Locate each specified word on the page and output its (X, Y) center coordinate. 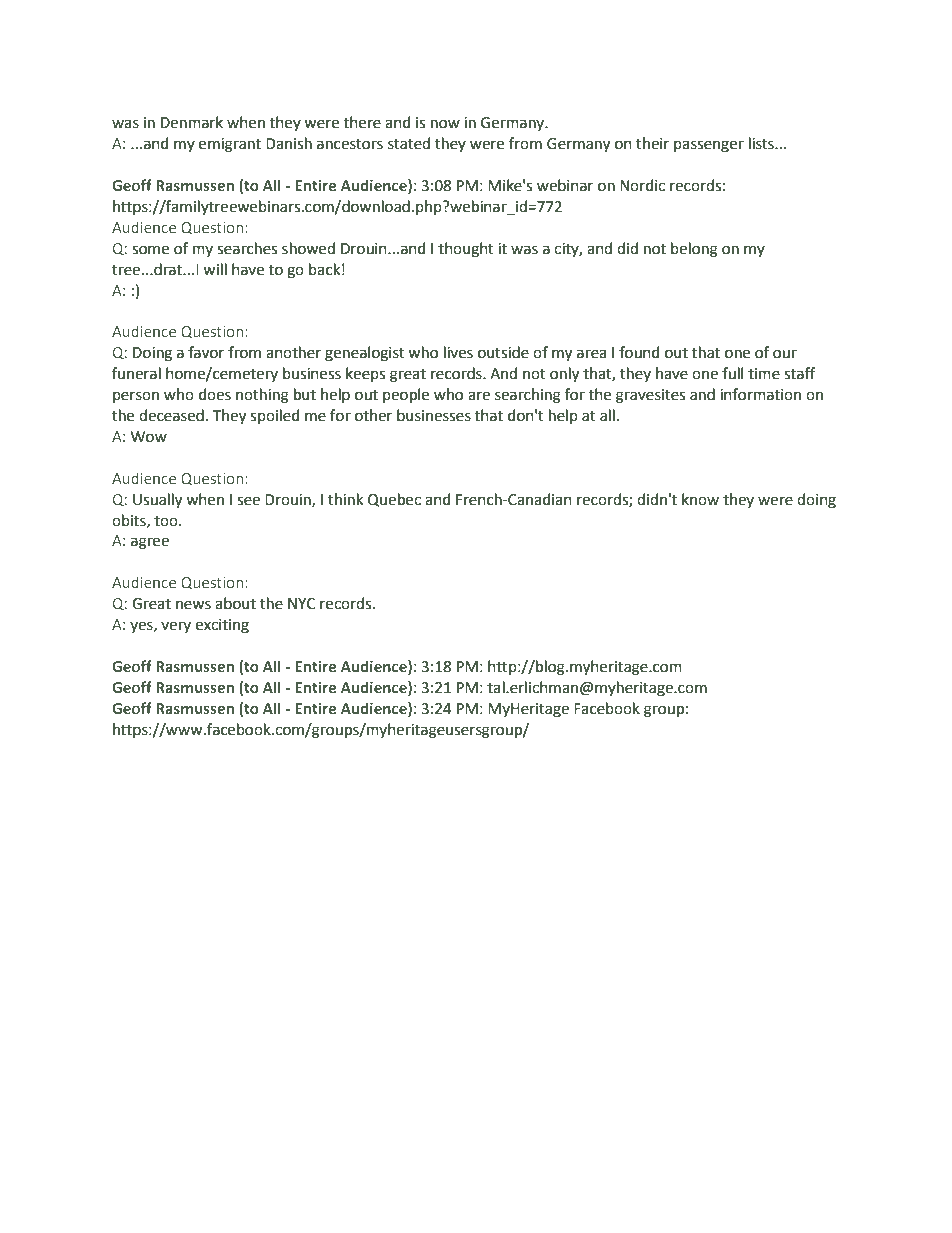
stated (409, 143)
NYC (301, 604)
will (215, 269)
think (345, 499)
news (193, 605)
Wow (149, 437)
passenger (709, 146)
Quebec (394, 500)
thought (466, 250)
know (700, 499)
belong (694, 250)
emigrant (230, 145)
